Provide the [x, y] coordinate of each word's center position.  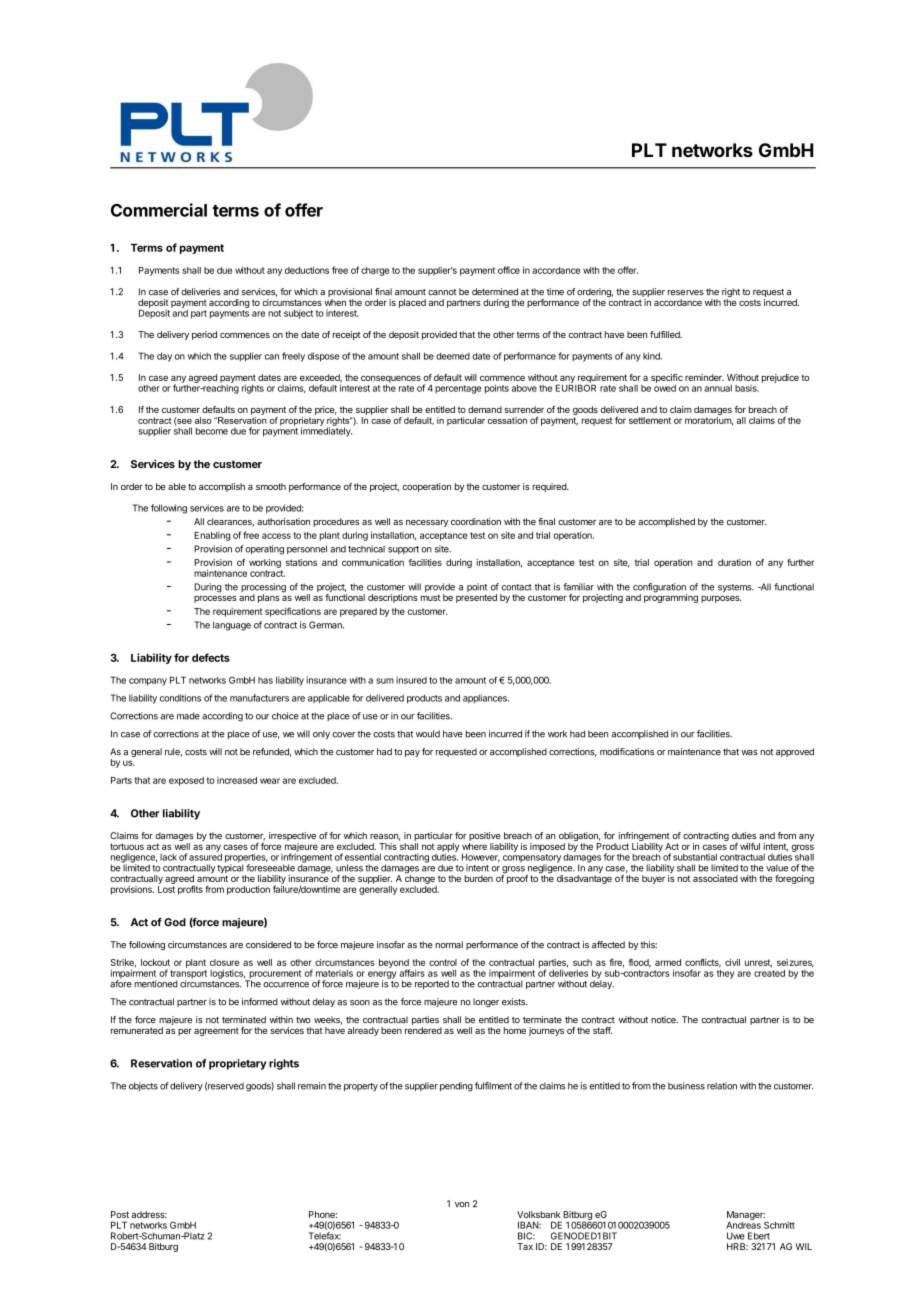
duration [734, 562]
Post [120, 1214]
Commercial [159, 210]
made [188, 716]
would [428, 734]
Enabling [212, 536]
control [443, 962]
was [749, 753]
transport [188, 975]
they [725, 973]
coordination [476, 521]
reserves [686, 293]
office [509, 270]
